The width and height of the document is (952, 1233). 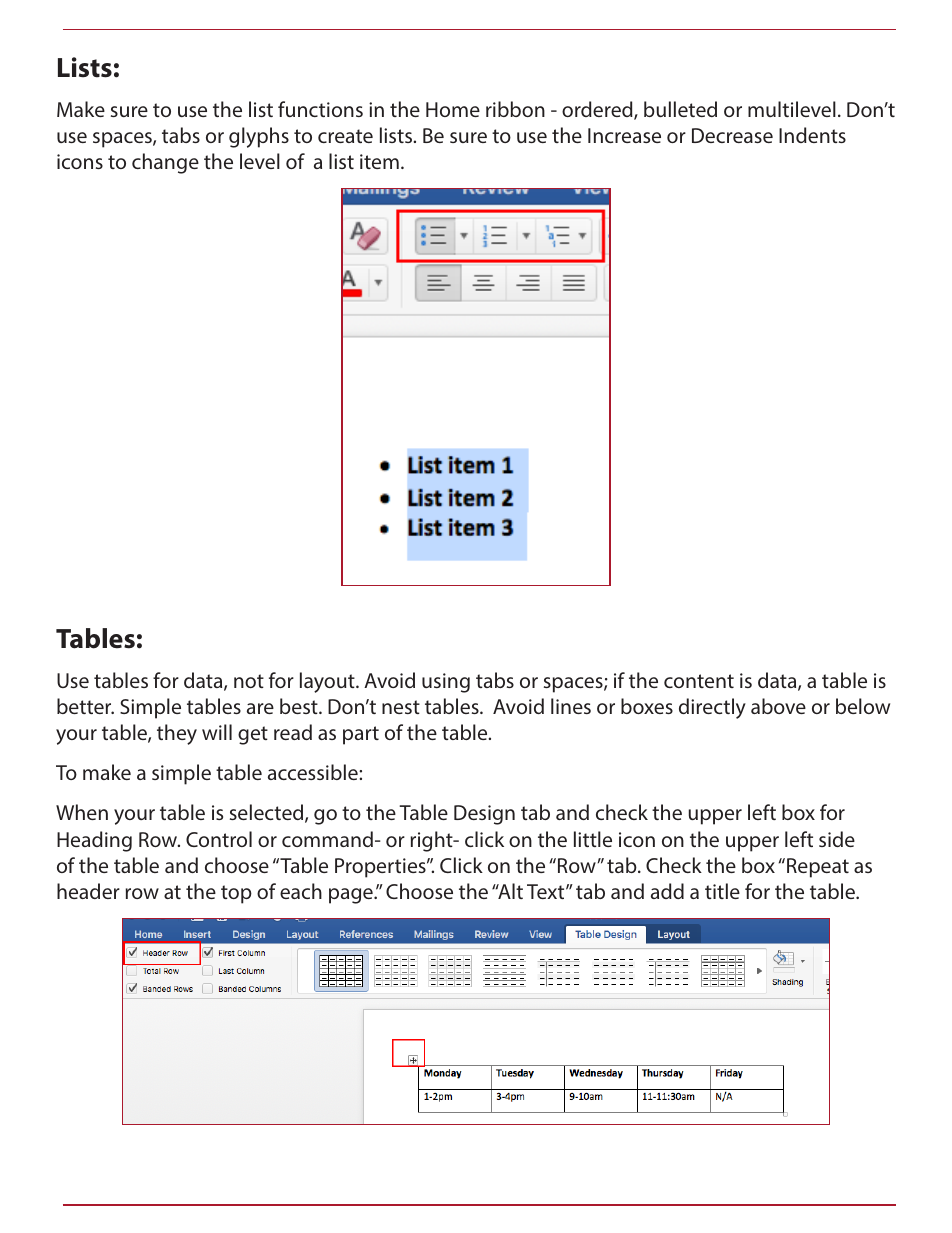 I want to click on using, so click(x=446, y=683).
